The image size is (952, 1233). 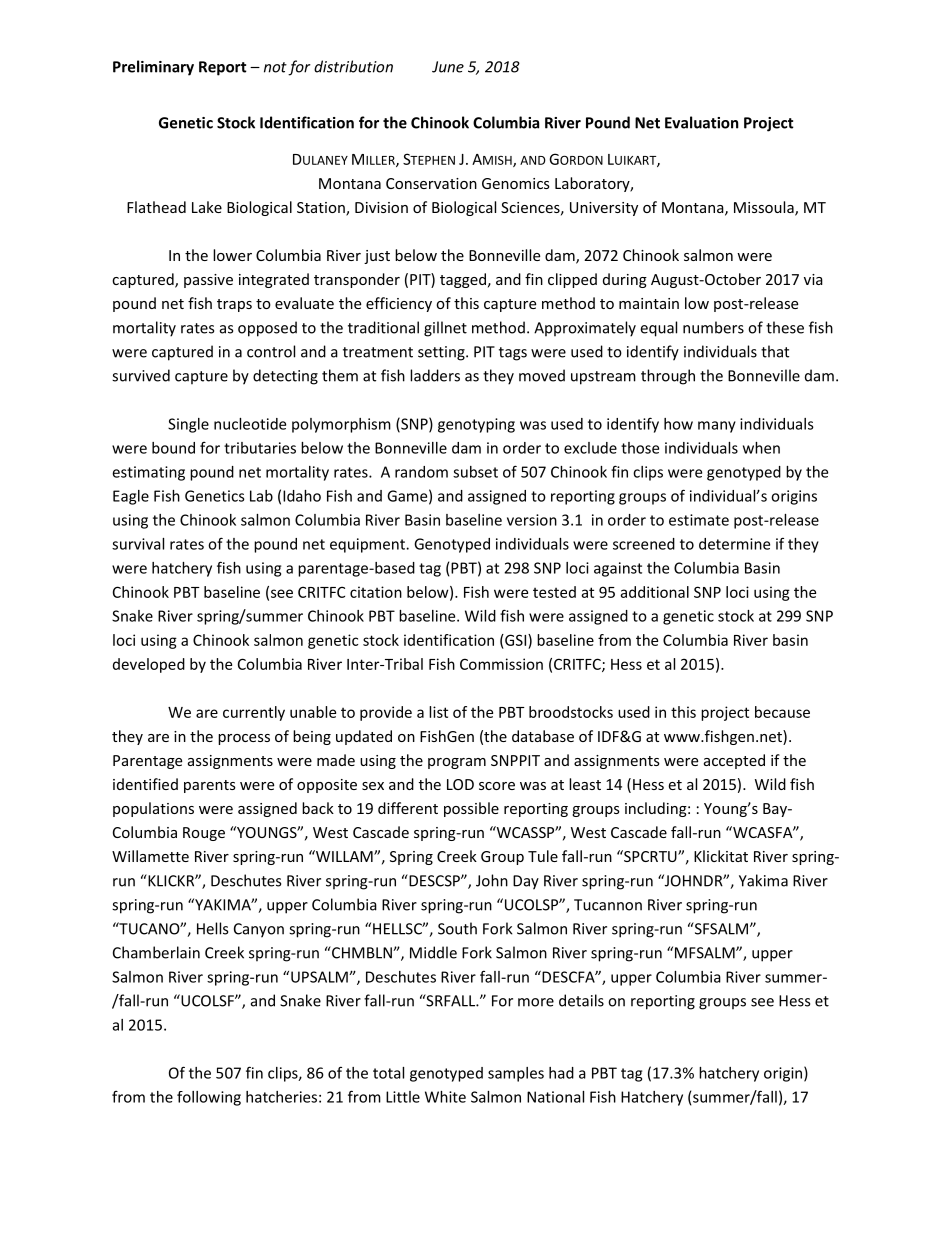 What do you see at coordinates (153, 68) in the image?
I see `Preliminary` at bounding box center [153, 68].
